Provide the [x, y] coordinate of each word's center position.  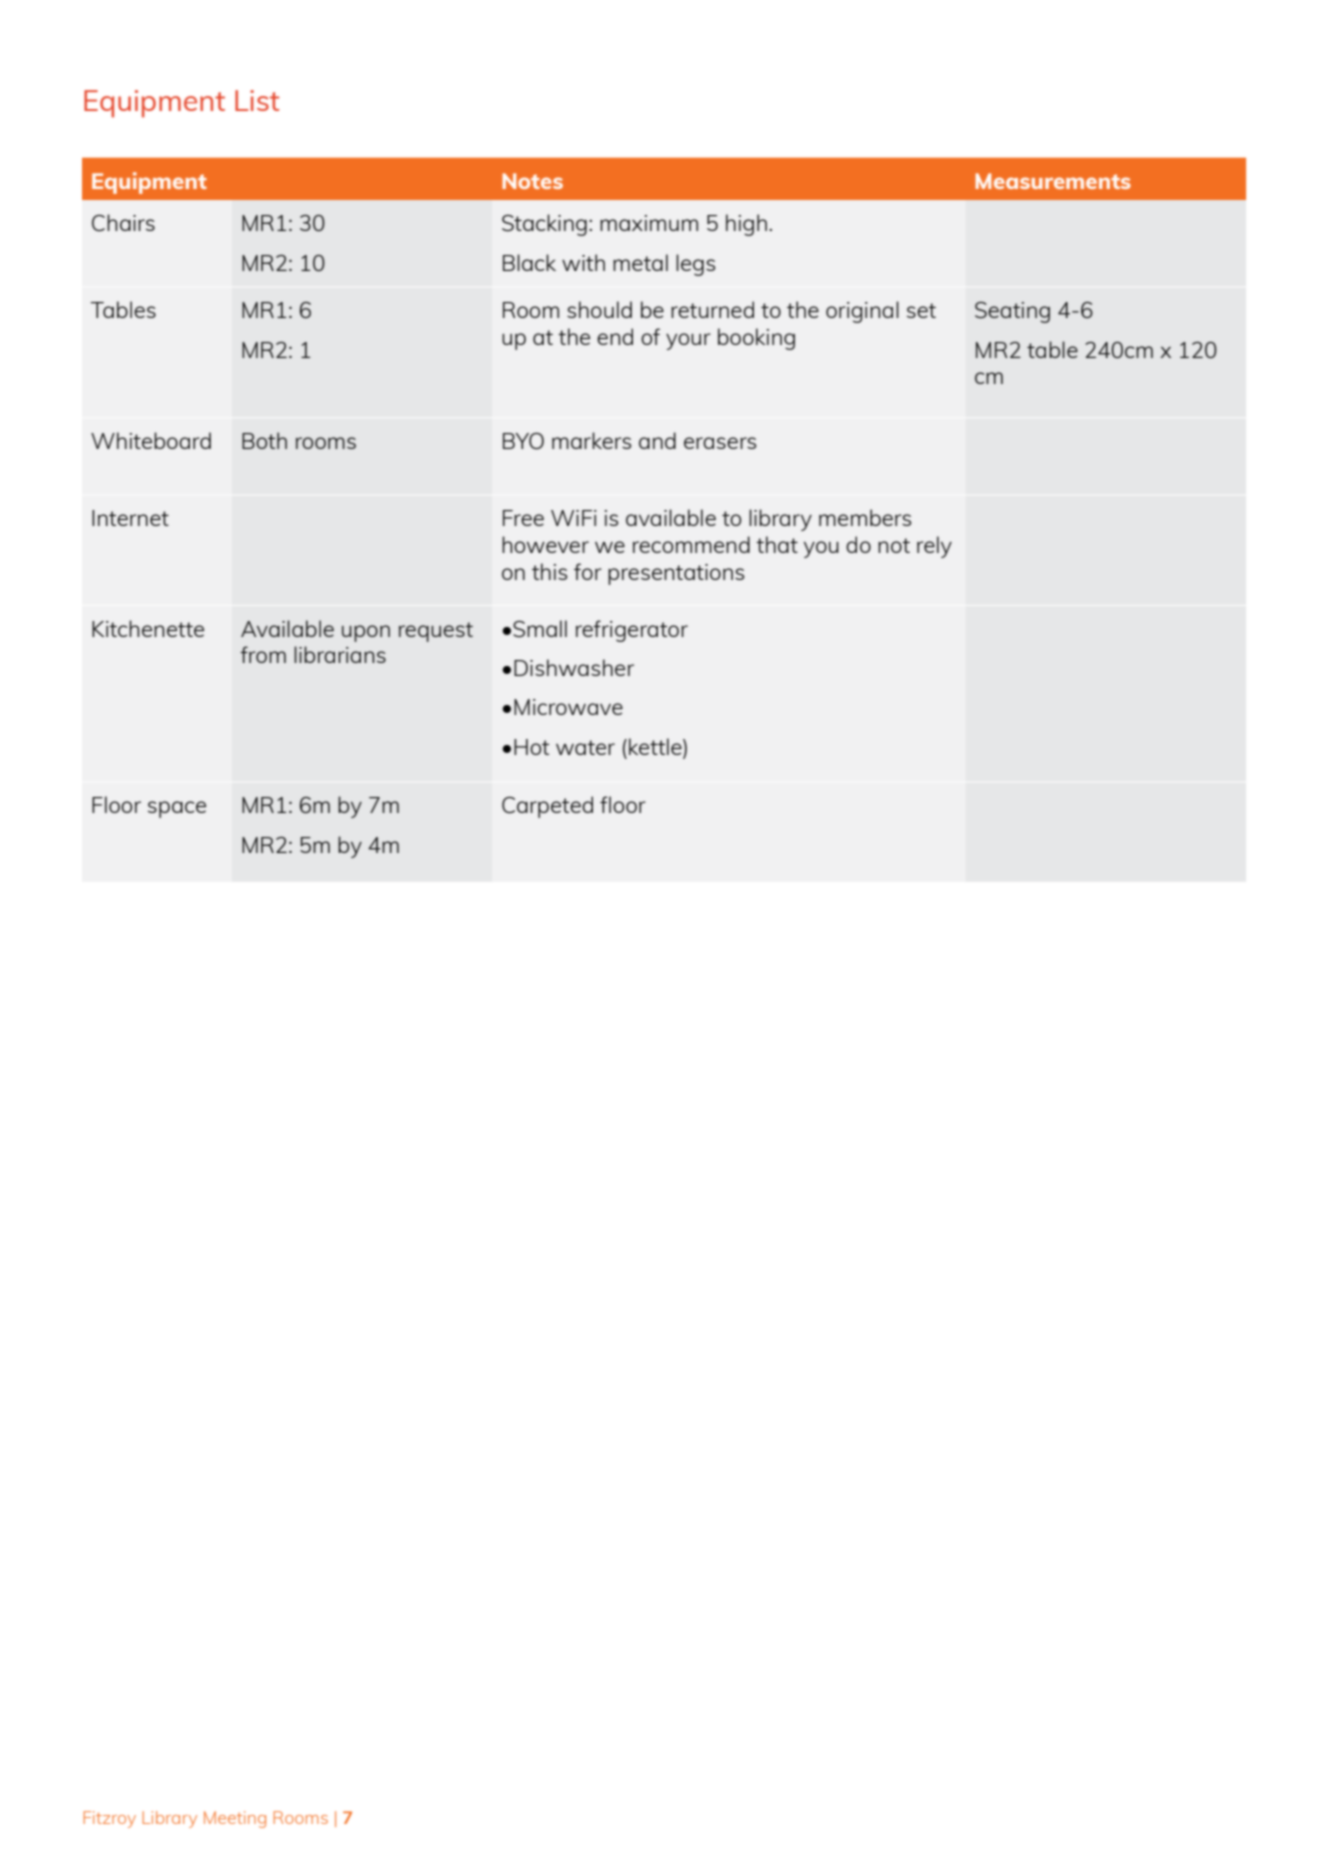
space [177, 809]
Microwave [568, 707]
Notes [532, 181]
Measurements [1053, 181]
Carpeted [547, 807]
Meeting [235, 1819]
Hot [531, 747]
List [257, 100]
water [585, 747]
